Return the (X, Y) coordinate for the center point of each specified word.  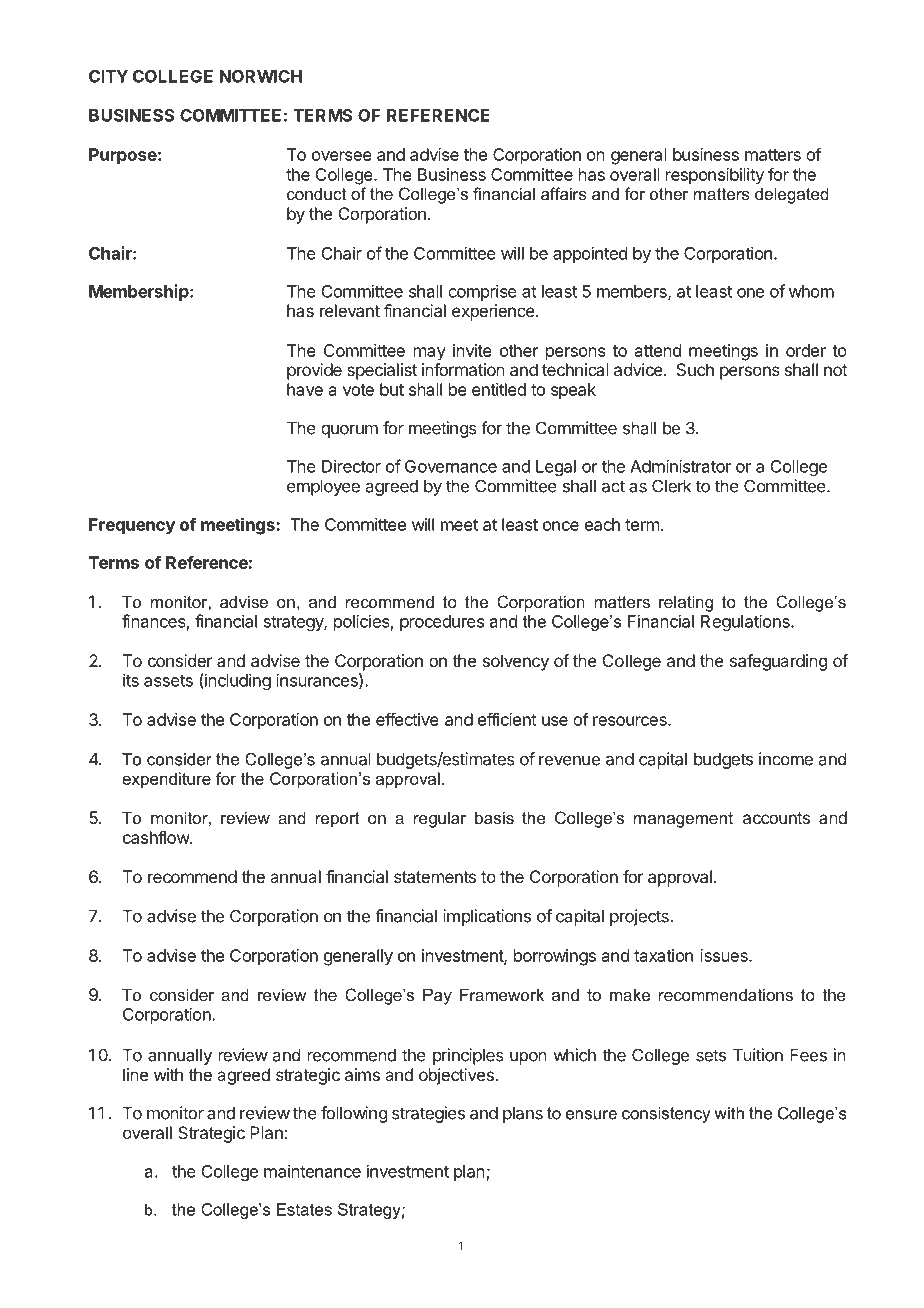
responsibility (715, 176)
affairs (564, 193)
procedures (442, 623)
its (131, 680)
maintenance (312, 1171)
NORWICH (261, 76)
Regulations (746, 622)
